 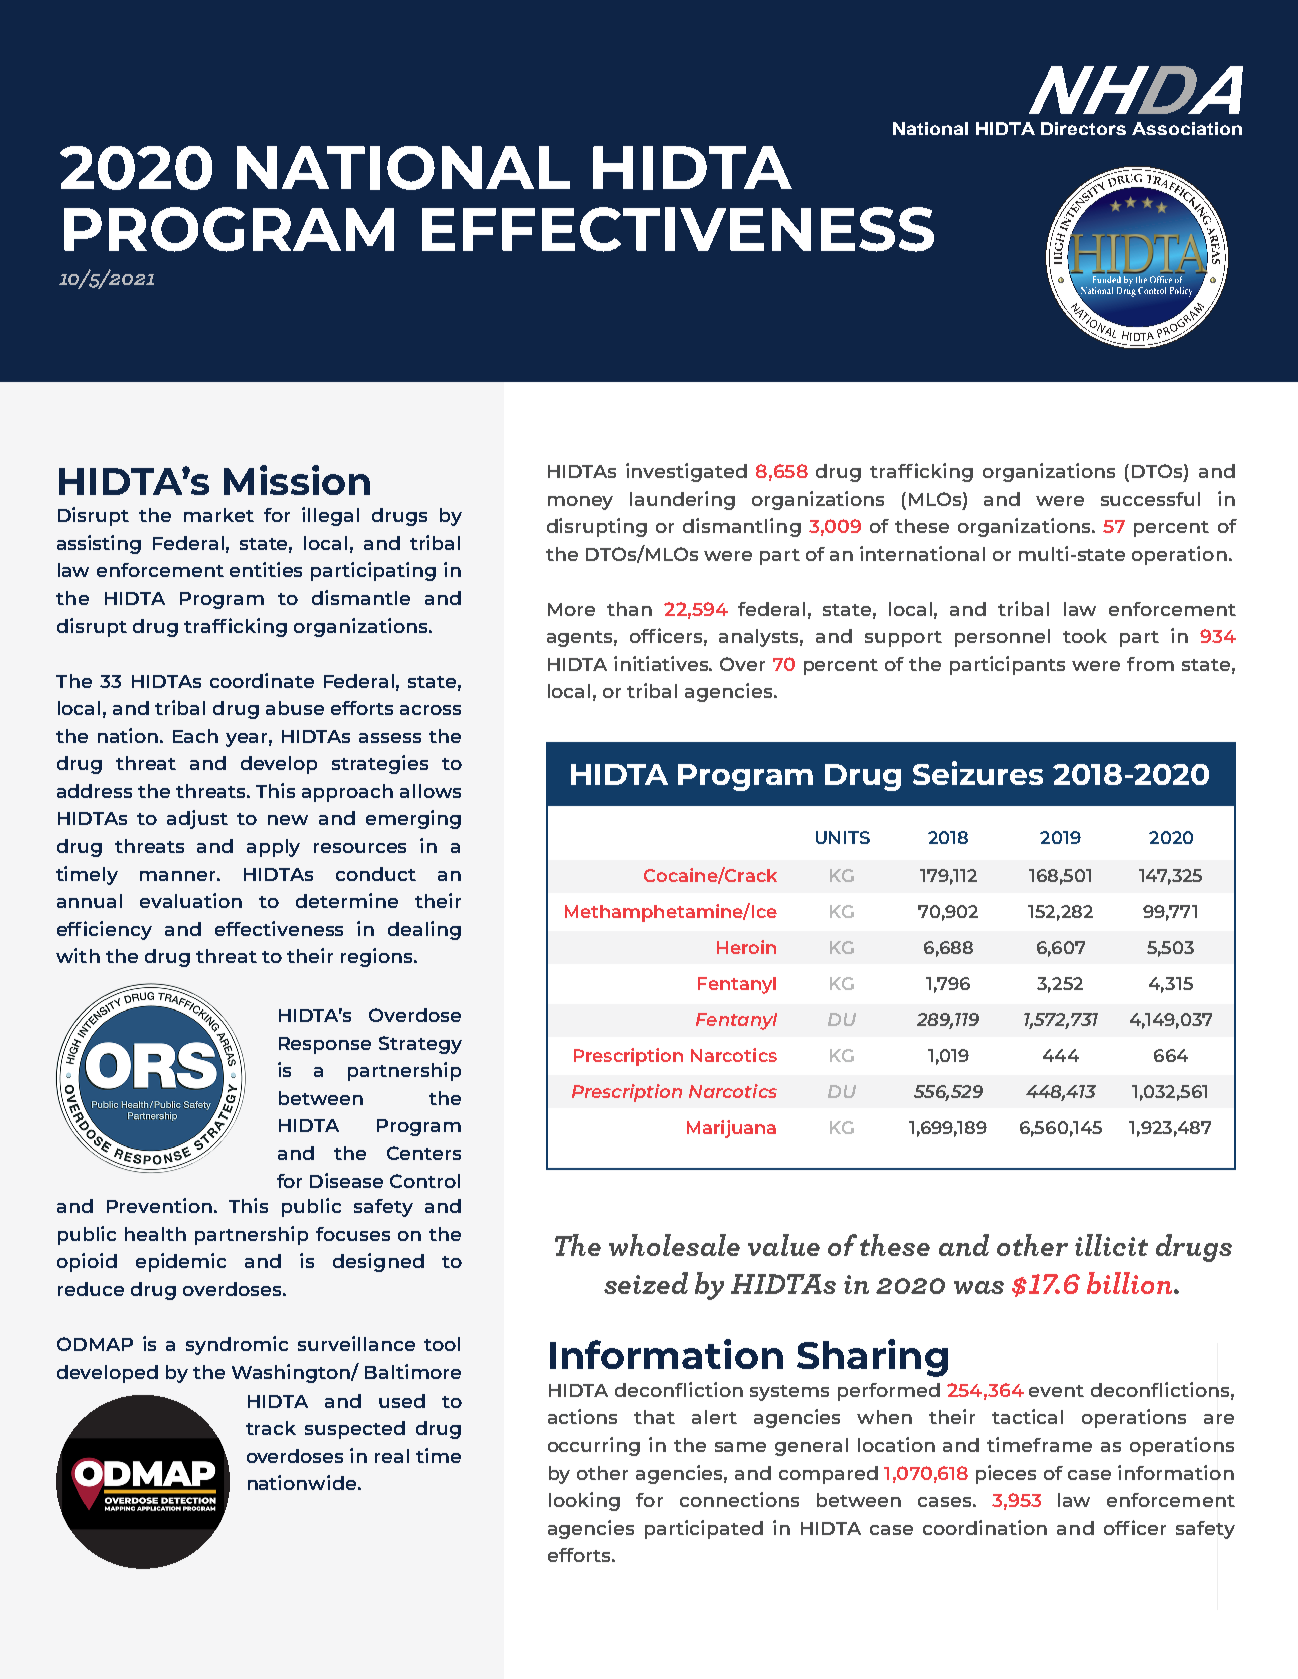 What do you see at coordinates (297, 480) in the image?
I see `Mission` at bounding box center [297, 480].
